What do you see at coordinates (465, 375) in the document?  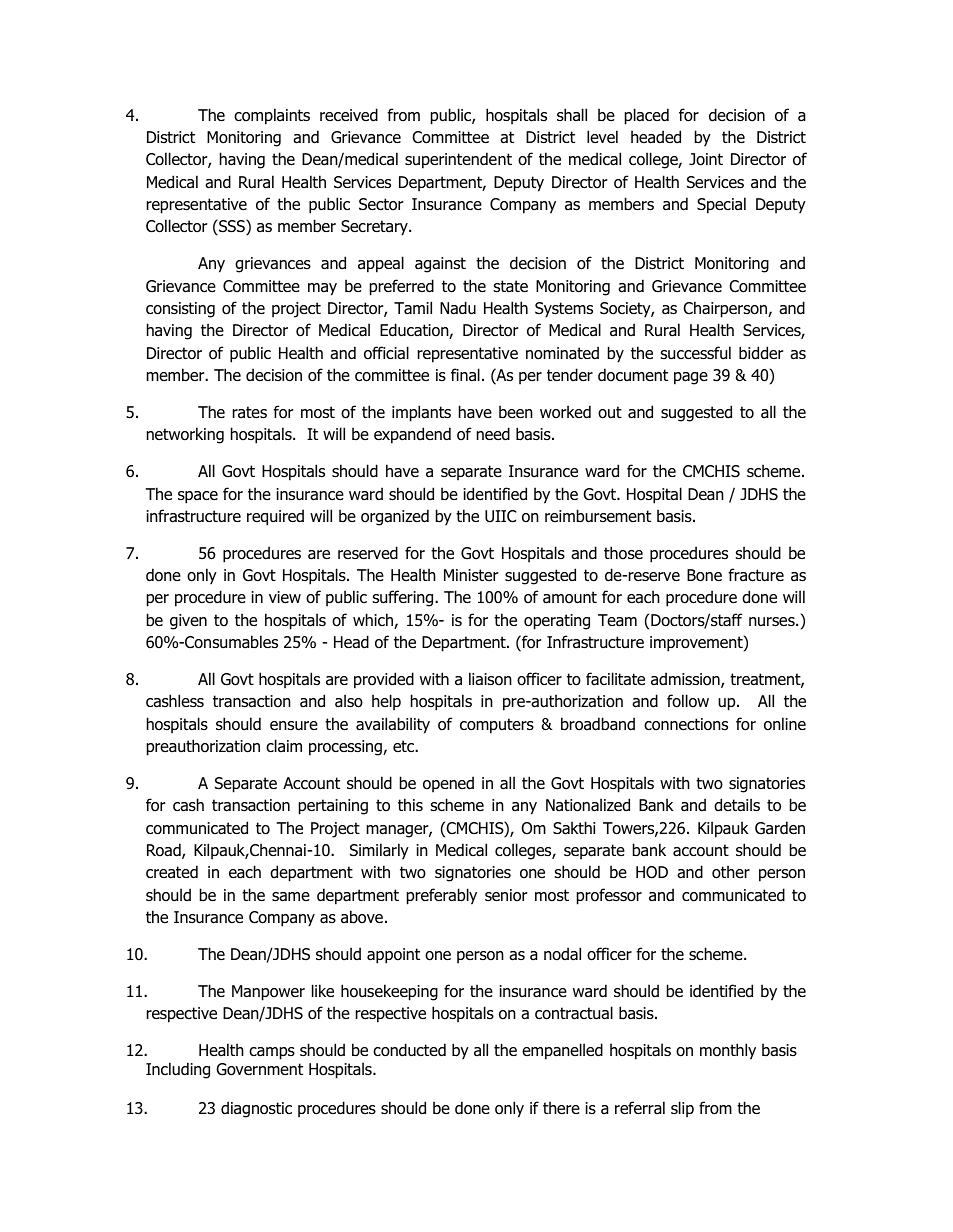 I see `final` at bounding box center [465, 375].
